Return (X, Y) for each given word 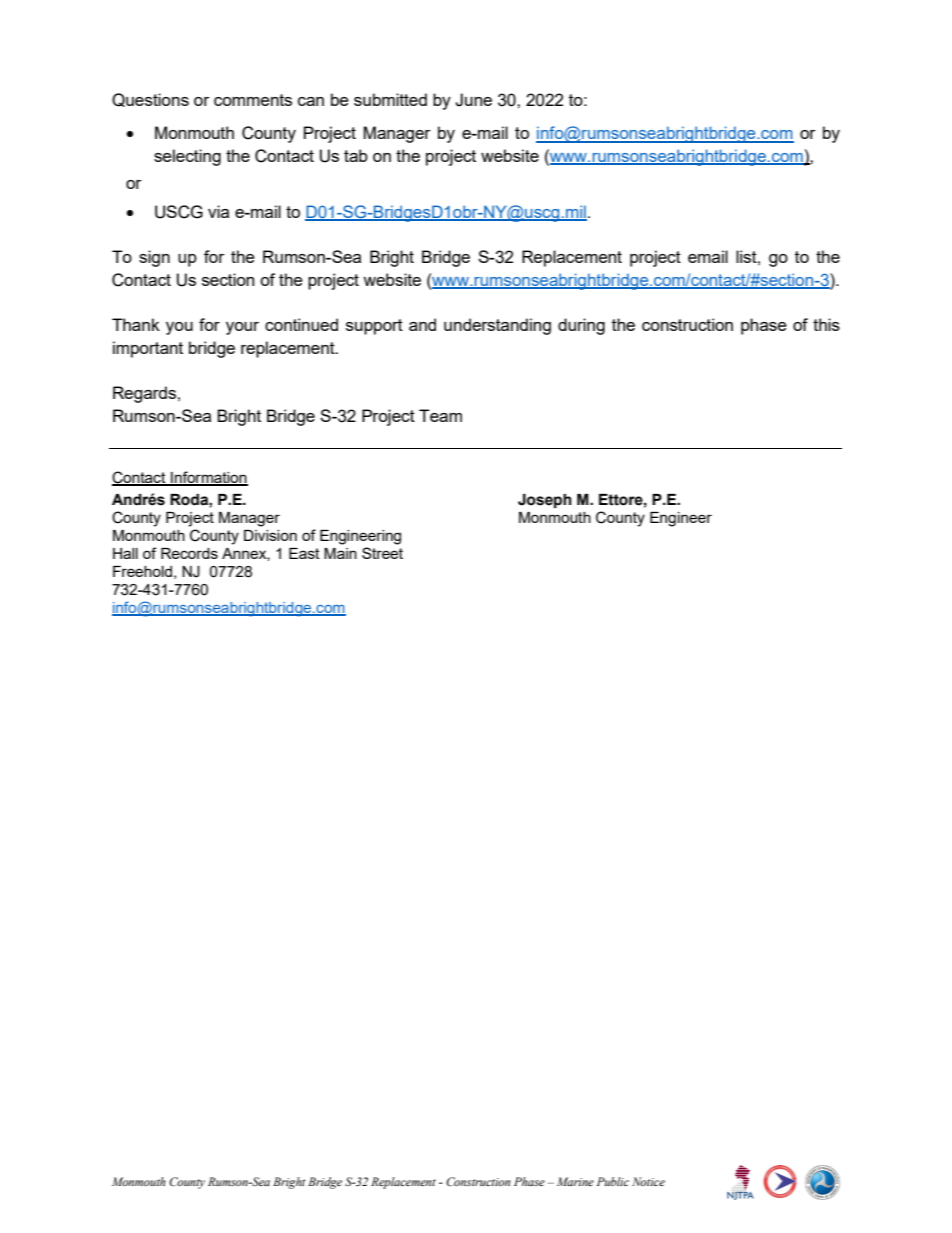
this (826, 324)
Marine (575, 1181)
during (581, 326)
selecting (187, 157)
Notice (648, 1181)
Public (613, 1181)
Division (270, 535)
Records (189, 553)
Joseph (545, 501)
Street (382, 553)
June (473, 100)
